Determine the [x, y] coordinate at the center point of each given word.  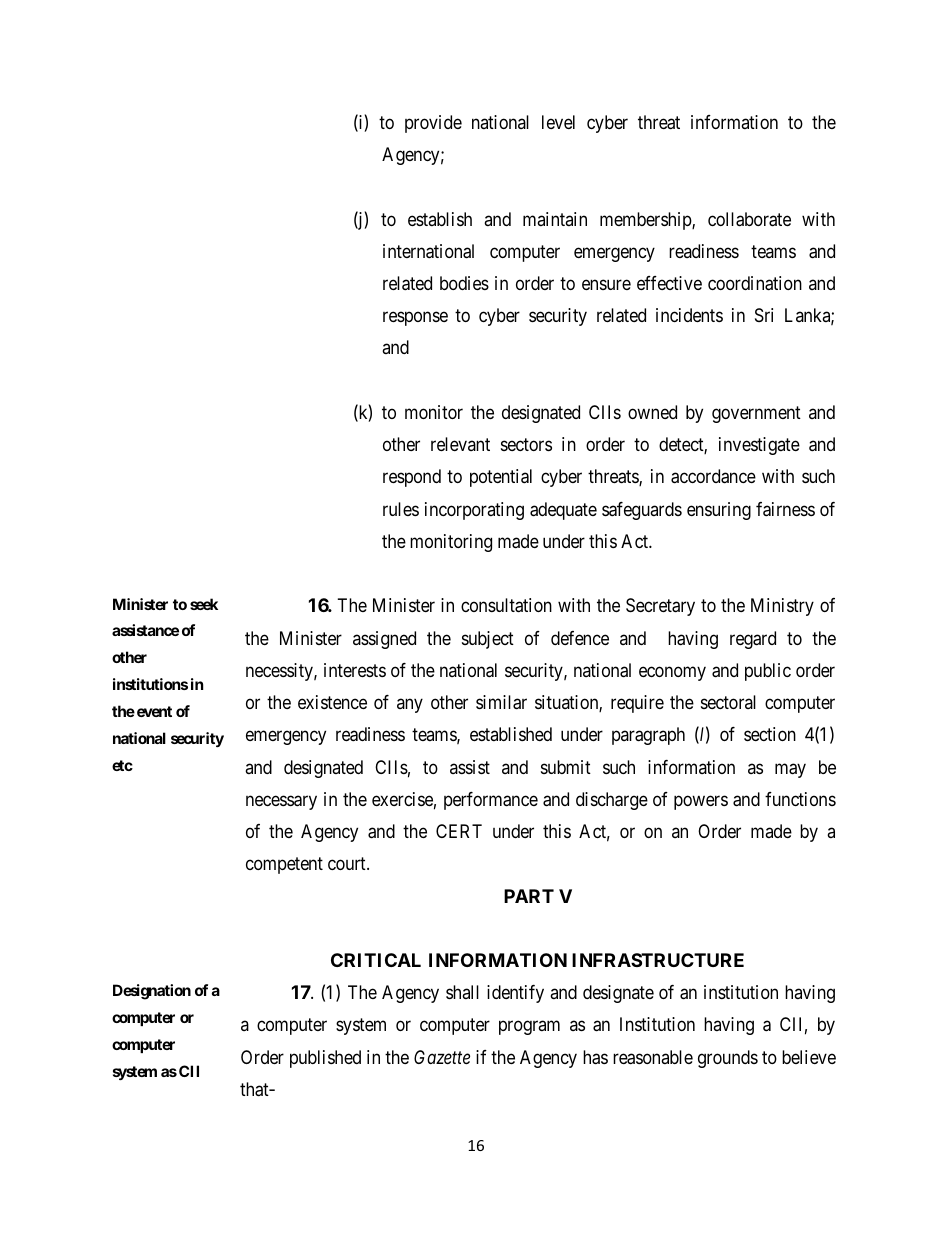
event [154, 711]
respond [412, 478]
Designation [152, 992]
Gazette [442, 1057]
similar [501, 702]
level [558, 122]
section [770, 734]
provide [433, 124]
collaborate [749, 219]
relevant [460, 444]
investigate [759, 446]
